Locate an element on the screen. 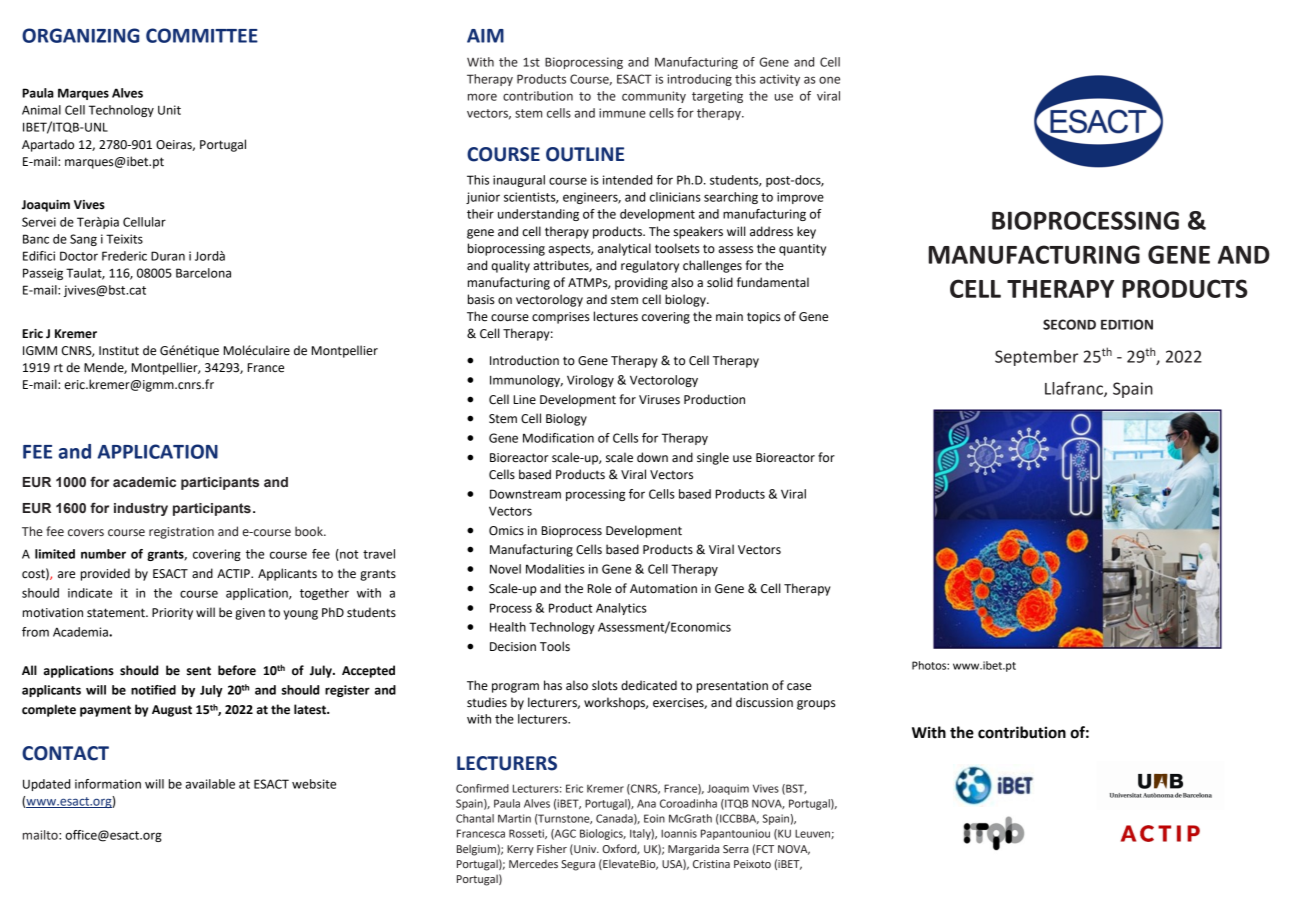 This screenshot has height=924, width=1308. September is located at coordinates (1036, 358).
